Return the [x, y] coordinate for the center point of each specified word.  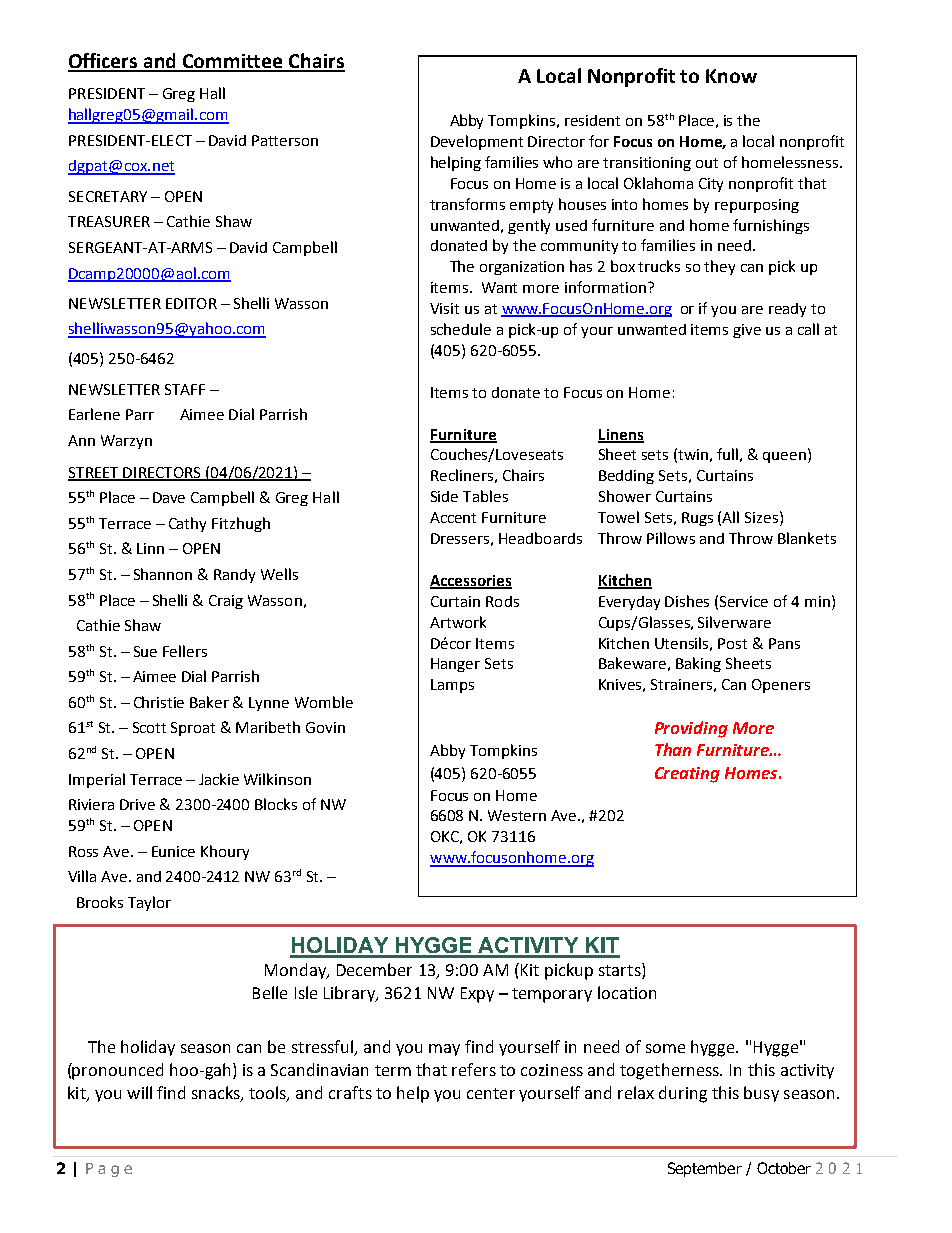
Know [731, 76]
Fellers [185, 651]
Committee [233, 62]
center [491, 1093]
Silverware [734, 622]
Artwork [458, 622]
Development [477, 142]
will [139, 1092]
